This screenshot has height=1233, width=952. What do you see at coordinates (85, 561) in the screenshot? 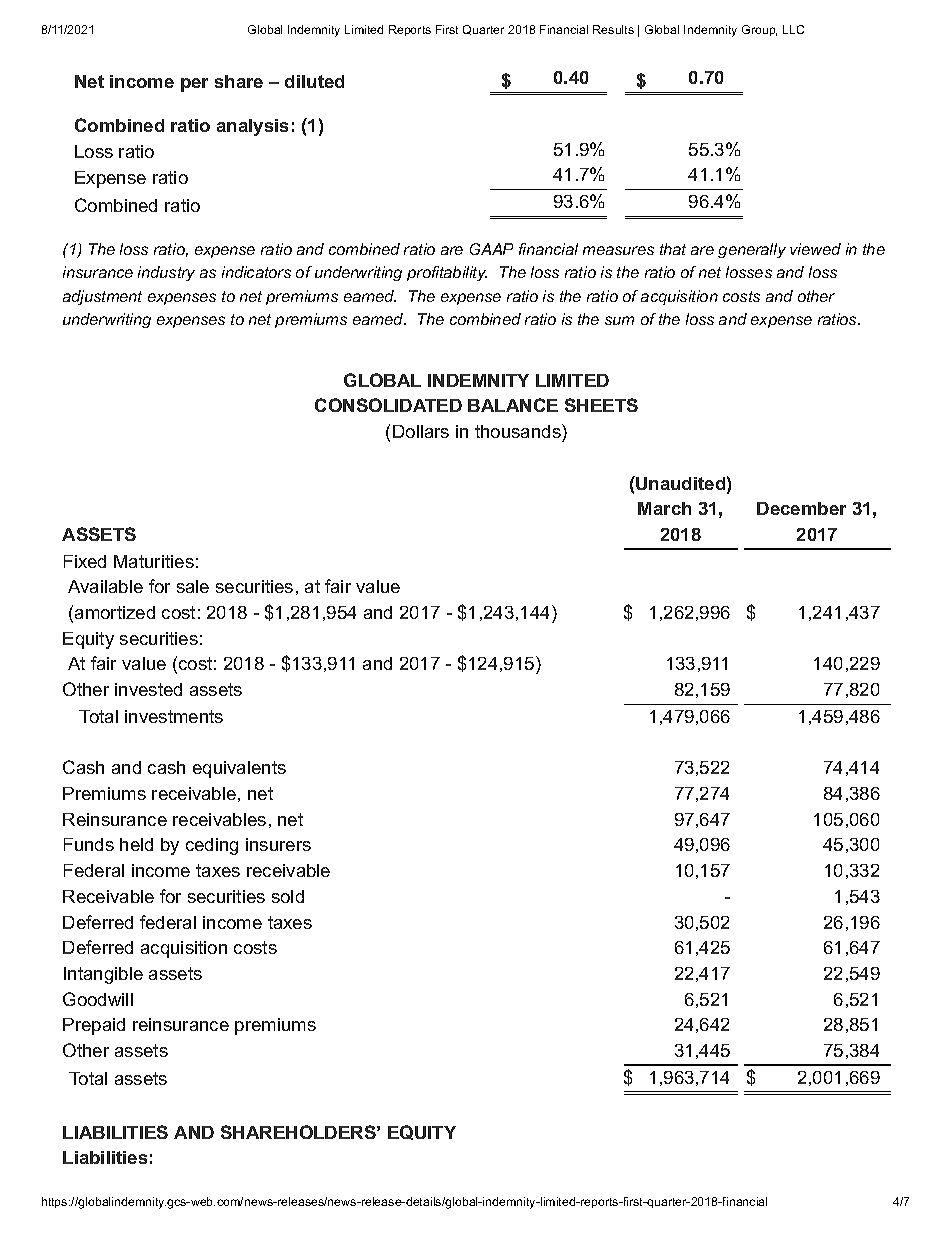
I see `Fixed` at bounding box center [85, 561].
